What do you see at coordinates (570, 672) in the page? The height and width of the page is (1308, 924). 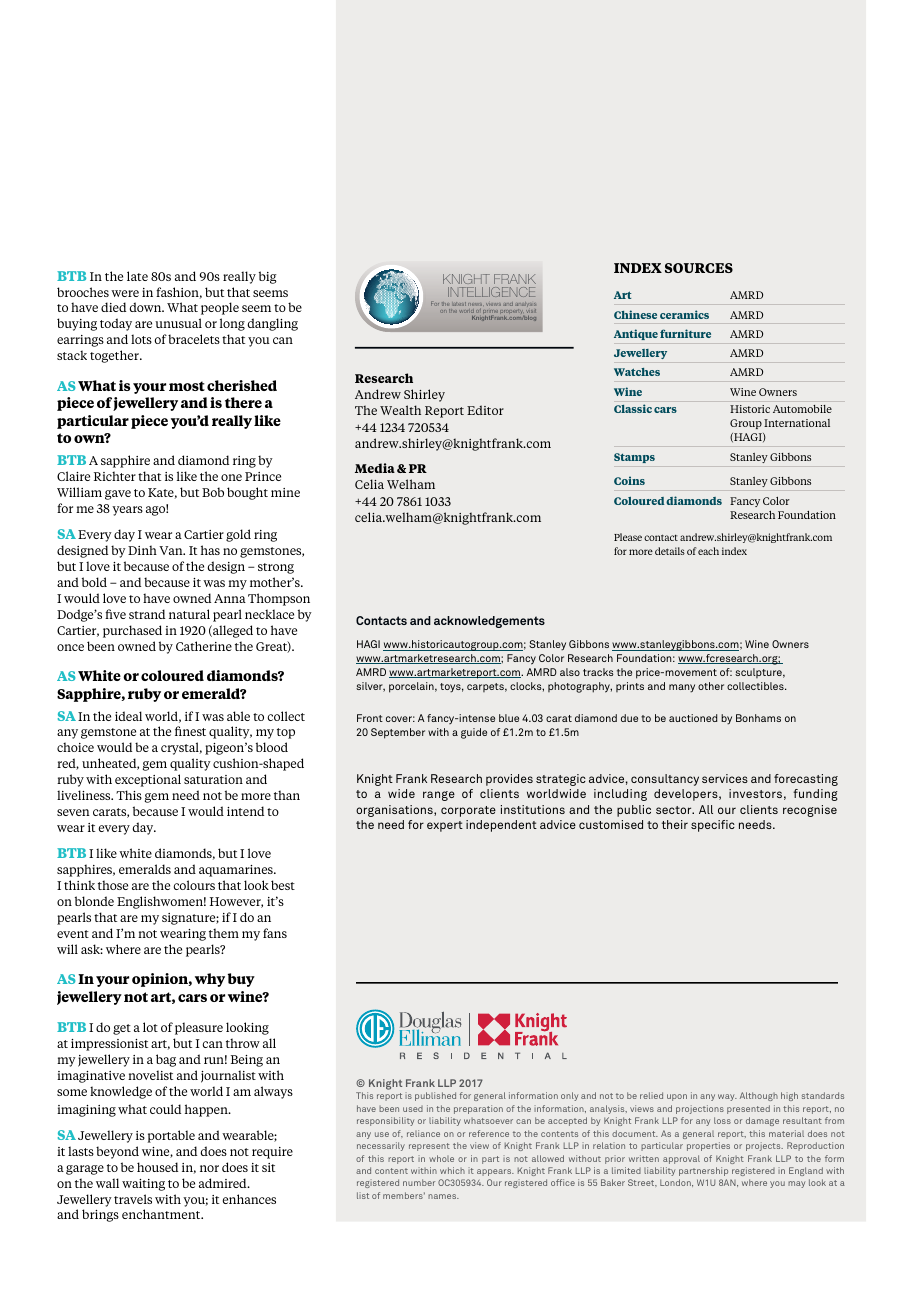 I see `also` at bounding box center [570, 672].
